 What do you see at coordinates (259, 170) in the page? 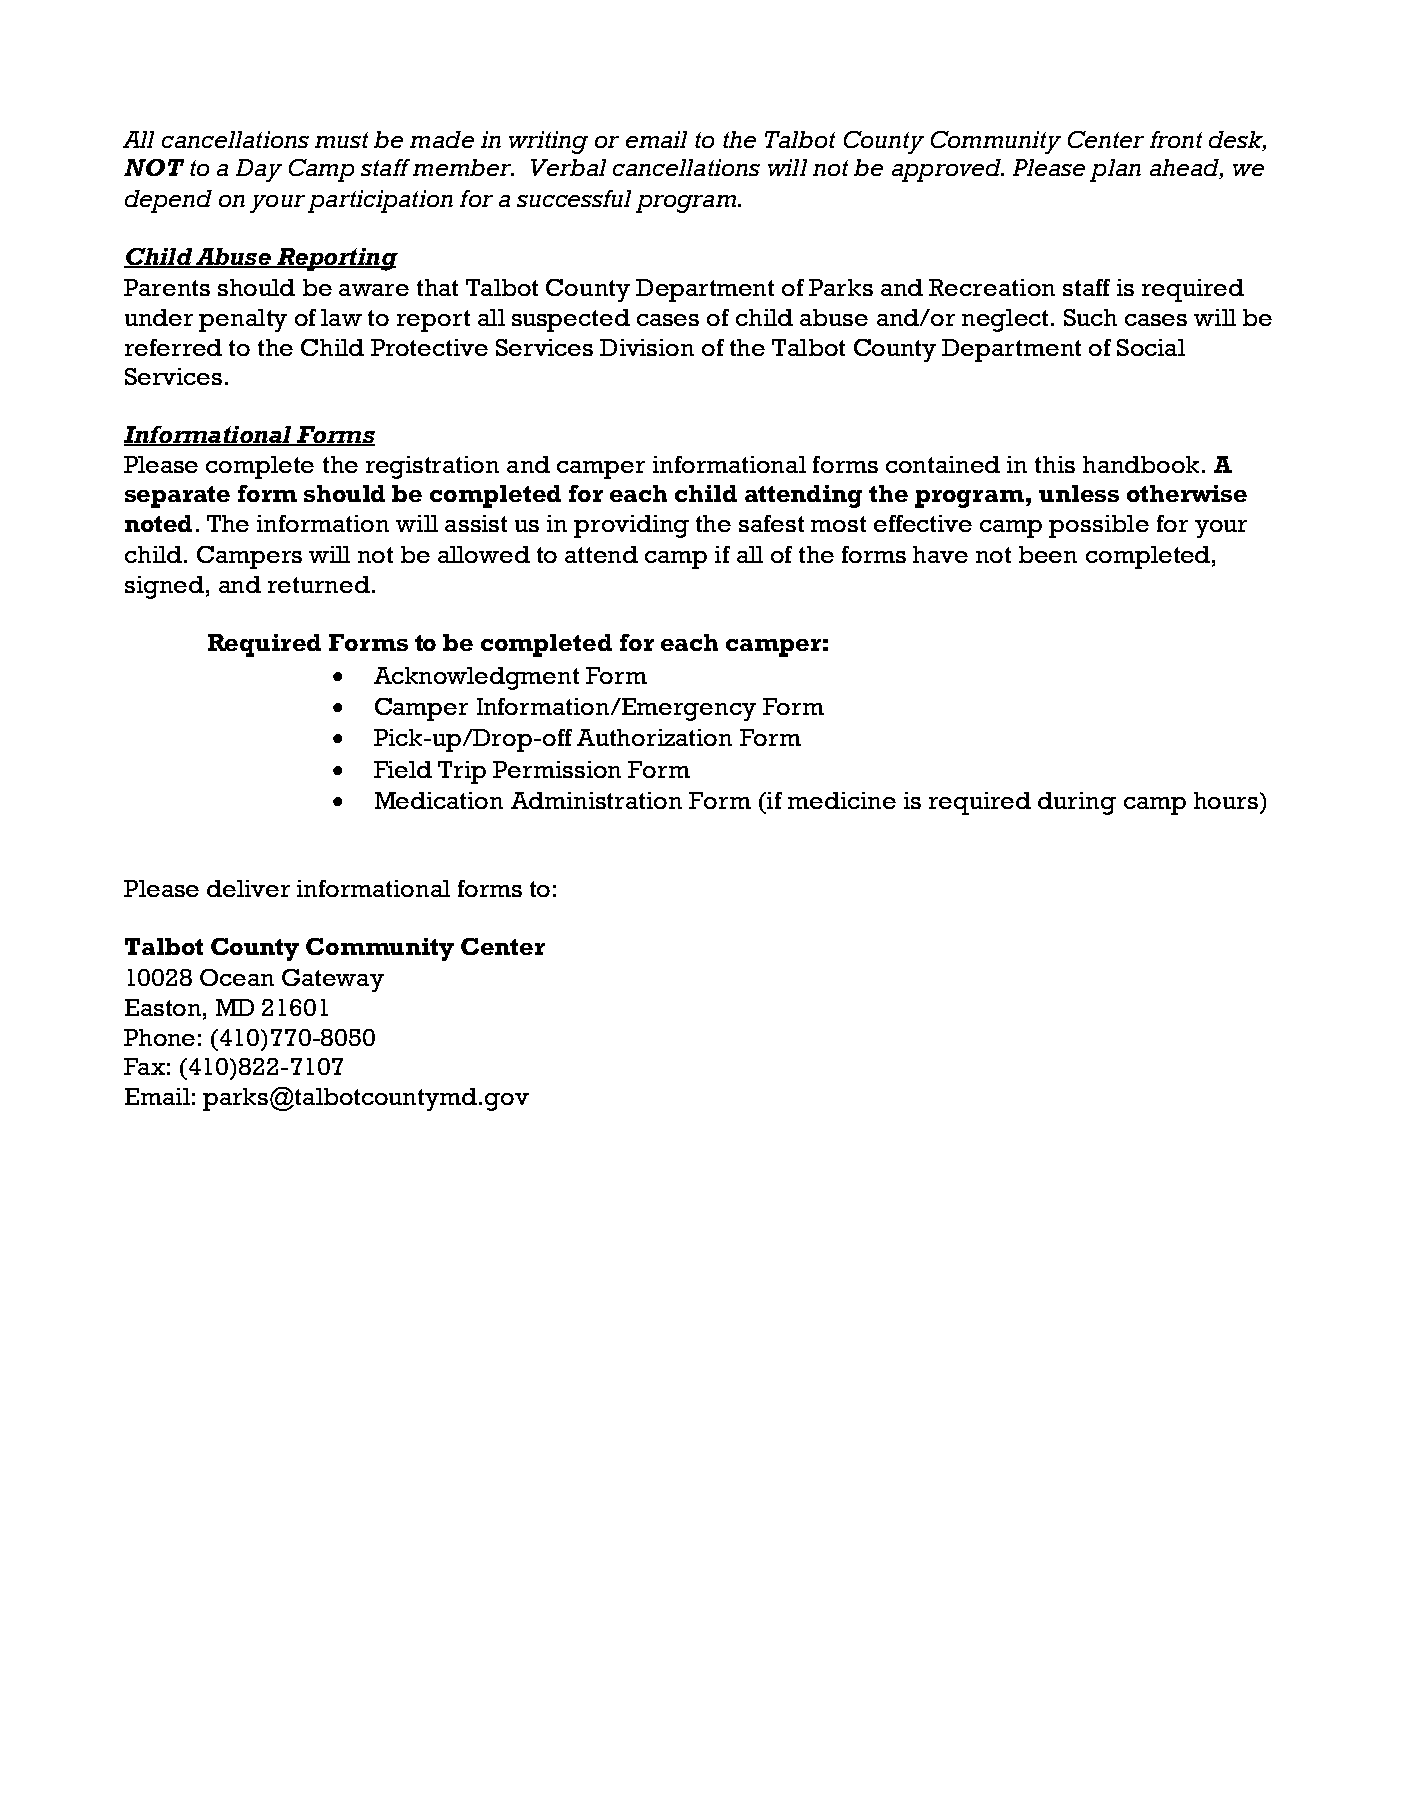
I see `Day` at bounding box center [259, 170].
